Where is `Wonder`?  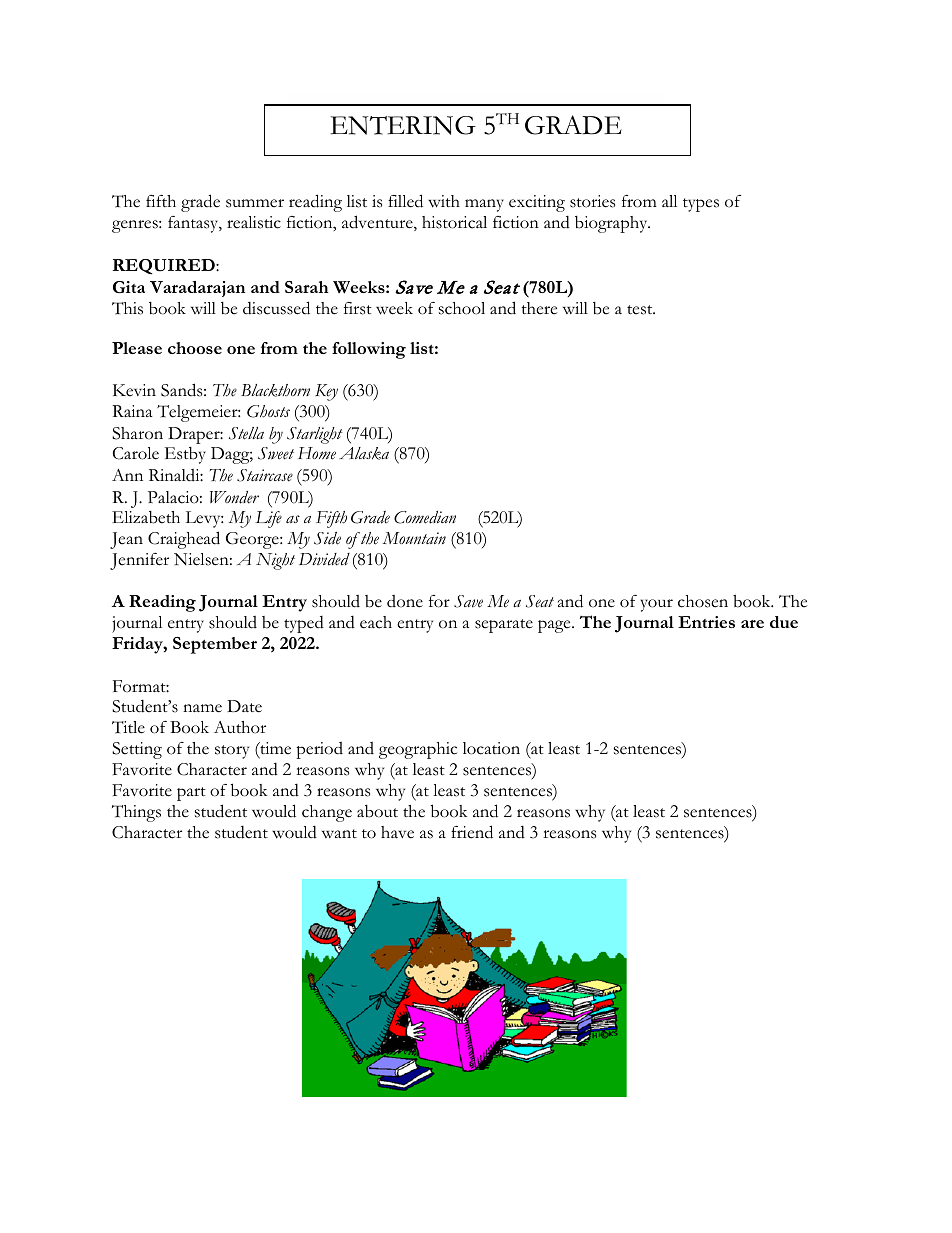
Wonder is located at coordinates (234, 497).
